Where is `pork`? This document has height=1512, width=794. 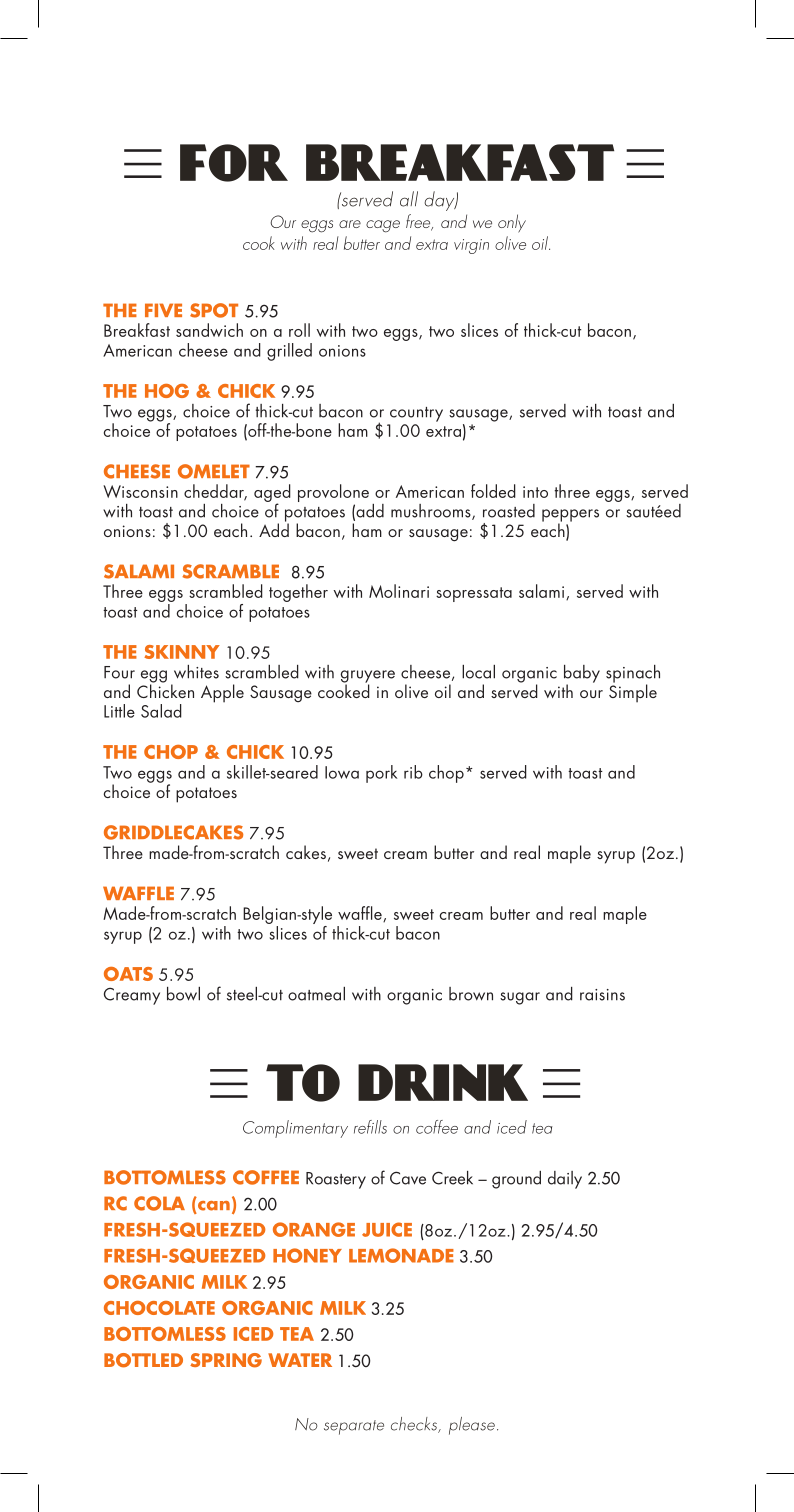
pork is located at coordinates (381, 774).
